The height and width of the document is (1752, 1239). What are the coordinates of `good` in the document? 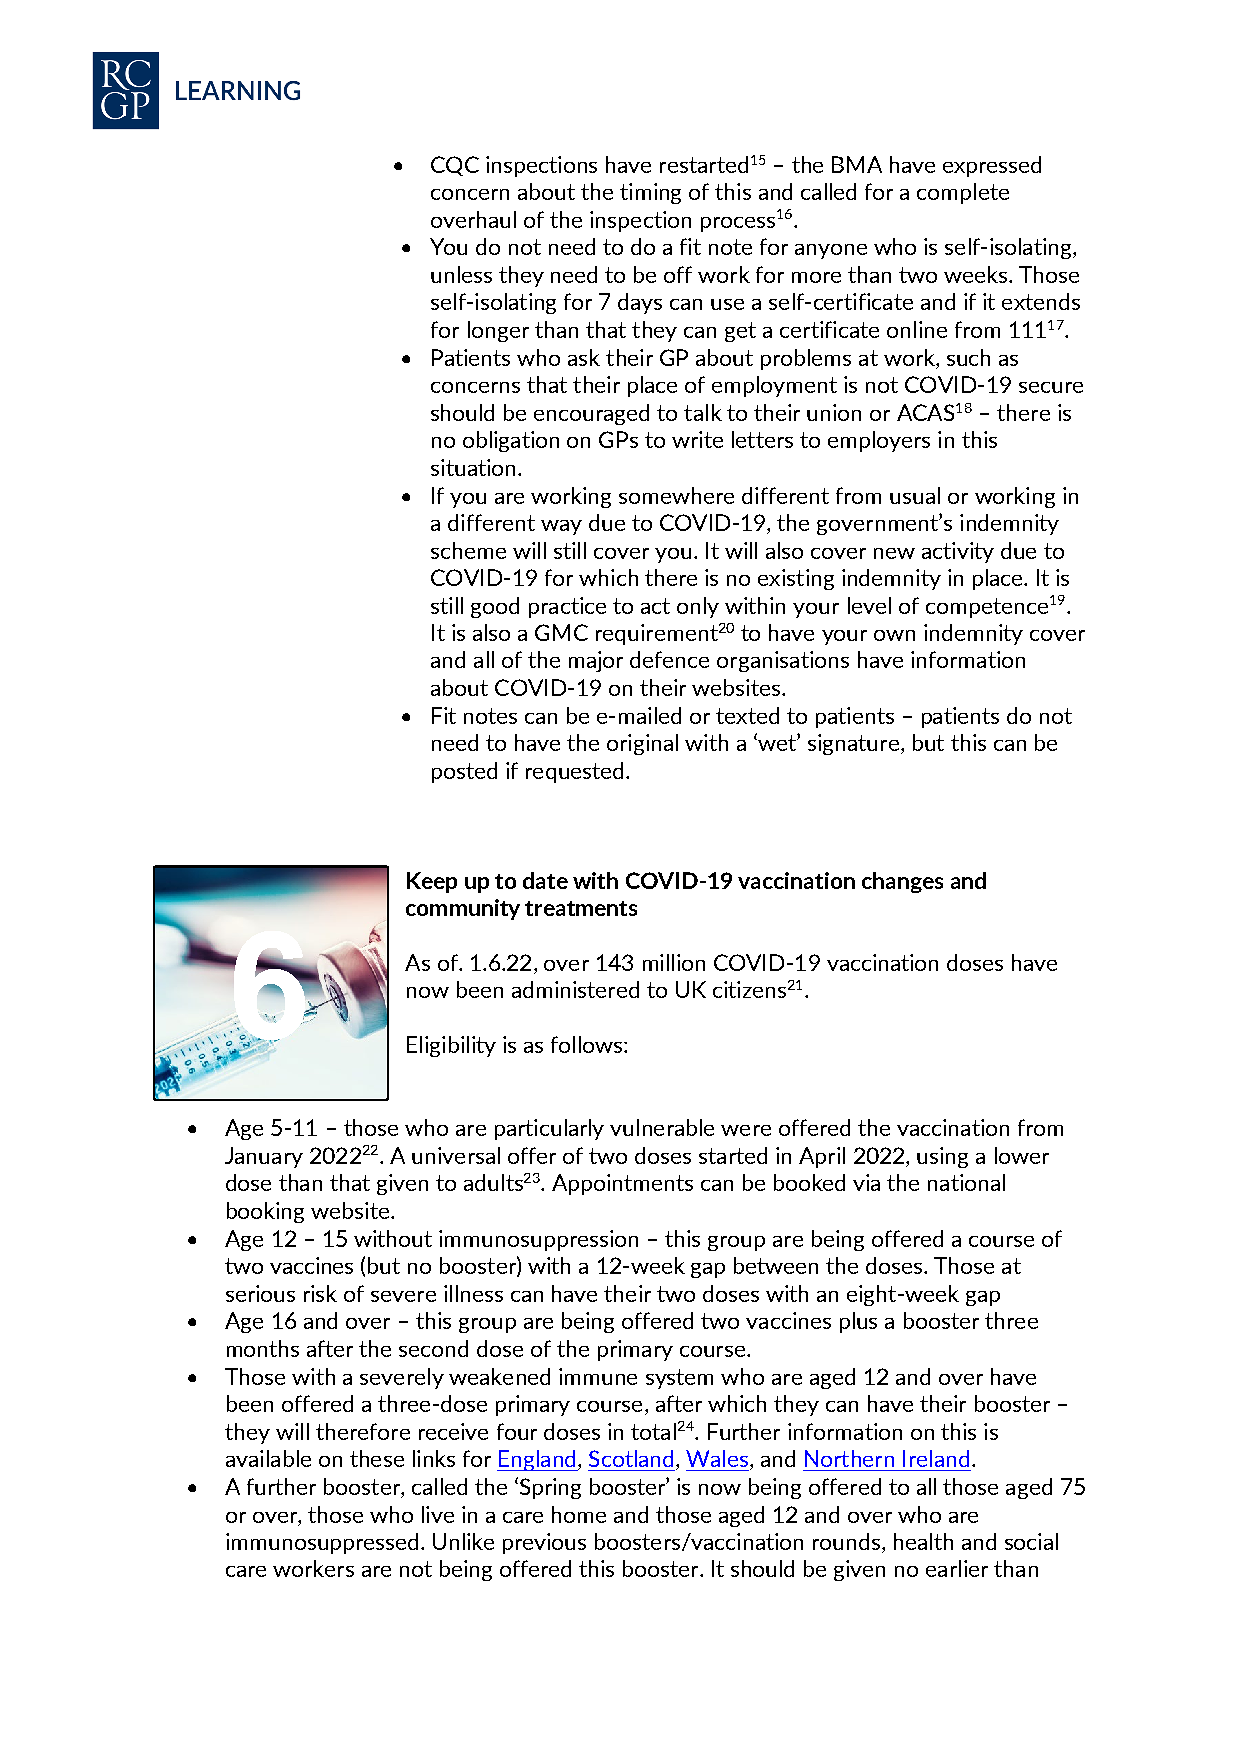 It's located at (495, 607).
